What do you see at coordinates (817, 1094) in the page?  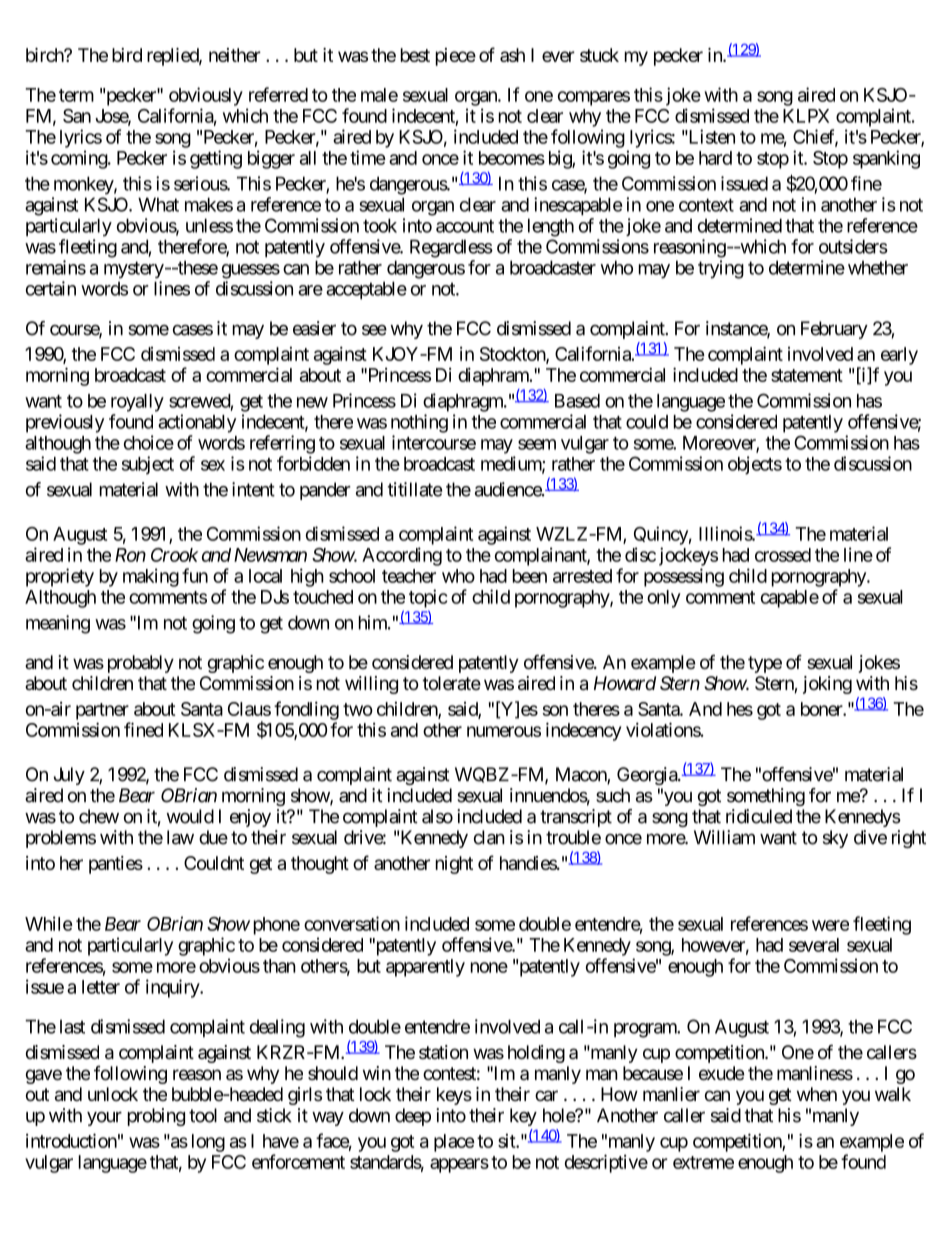 I see `when` at bounding box center [817, 1094].
